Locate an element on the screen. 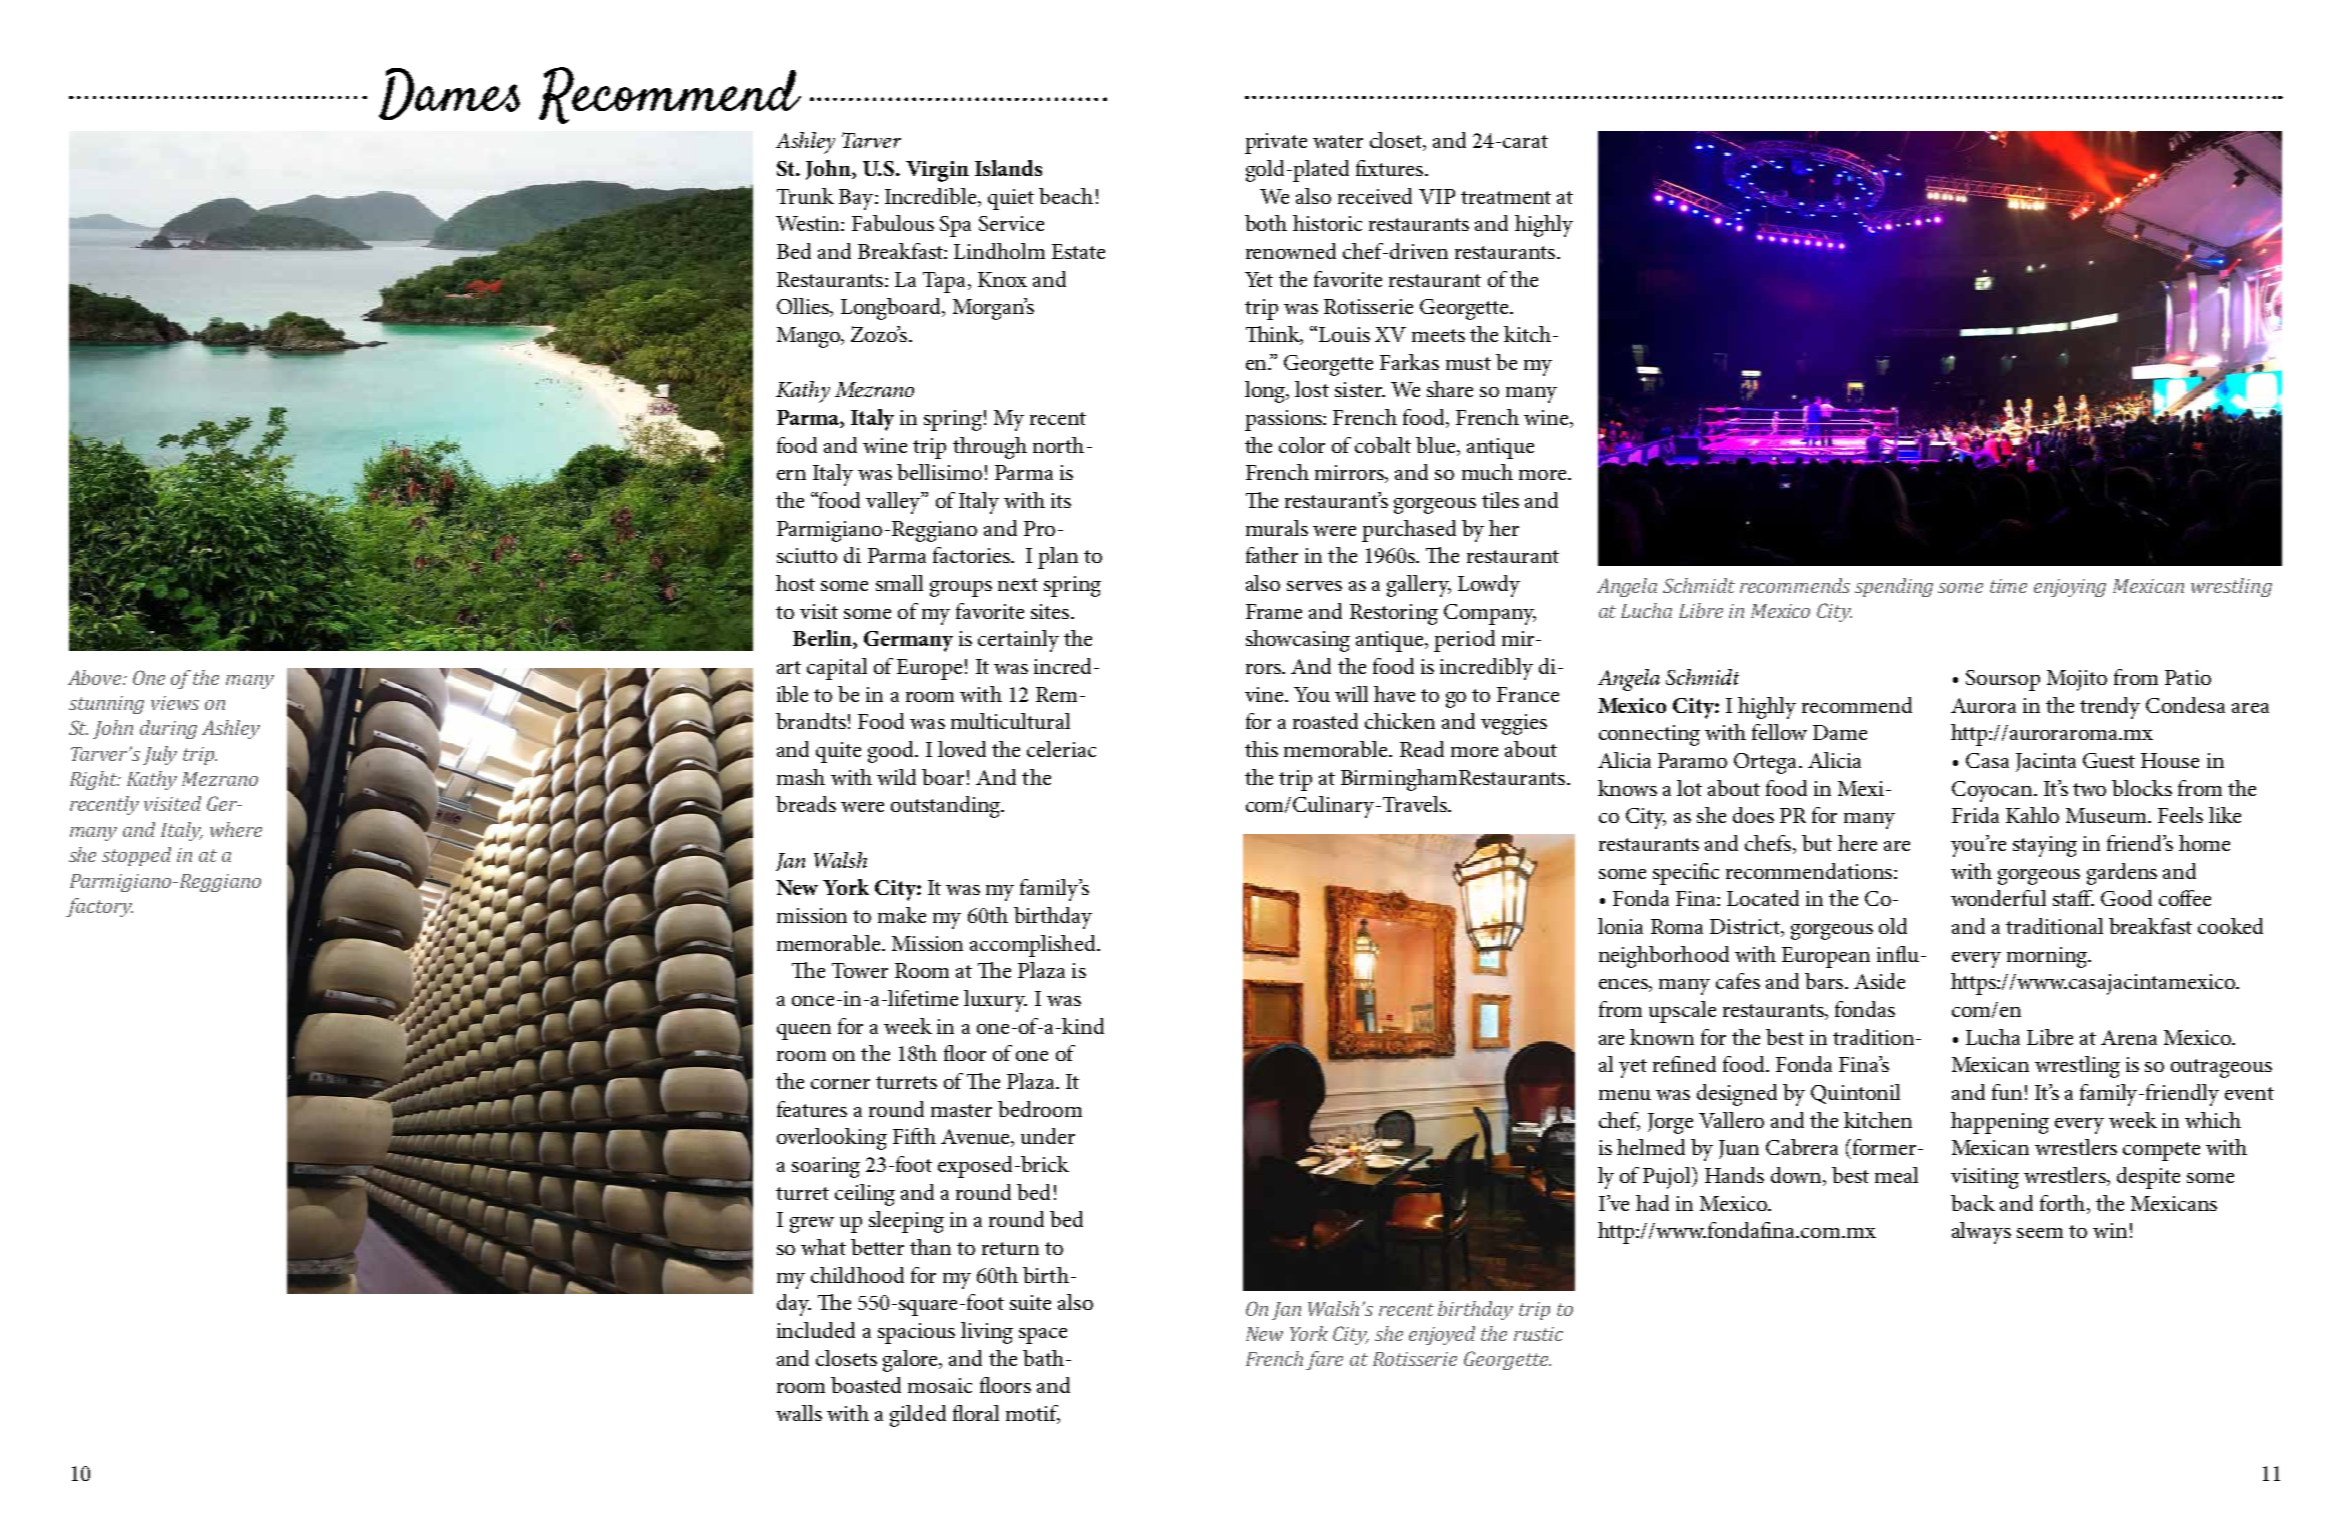  enjoying is located at coordinates (2070, 588).
